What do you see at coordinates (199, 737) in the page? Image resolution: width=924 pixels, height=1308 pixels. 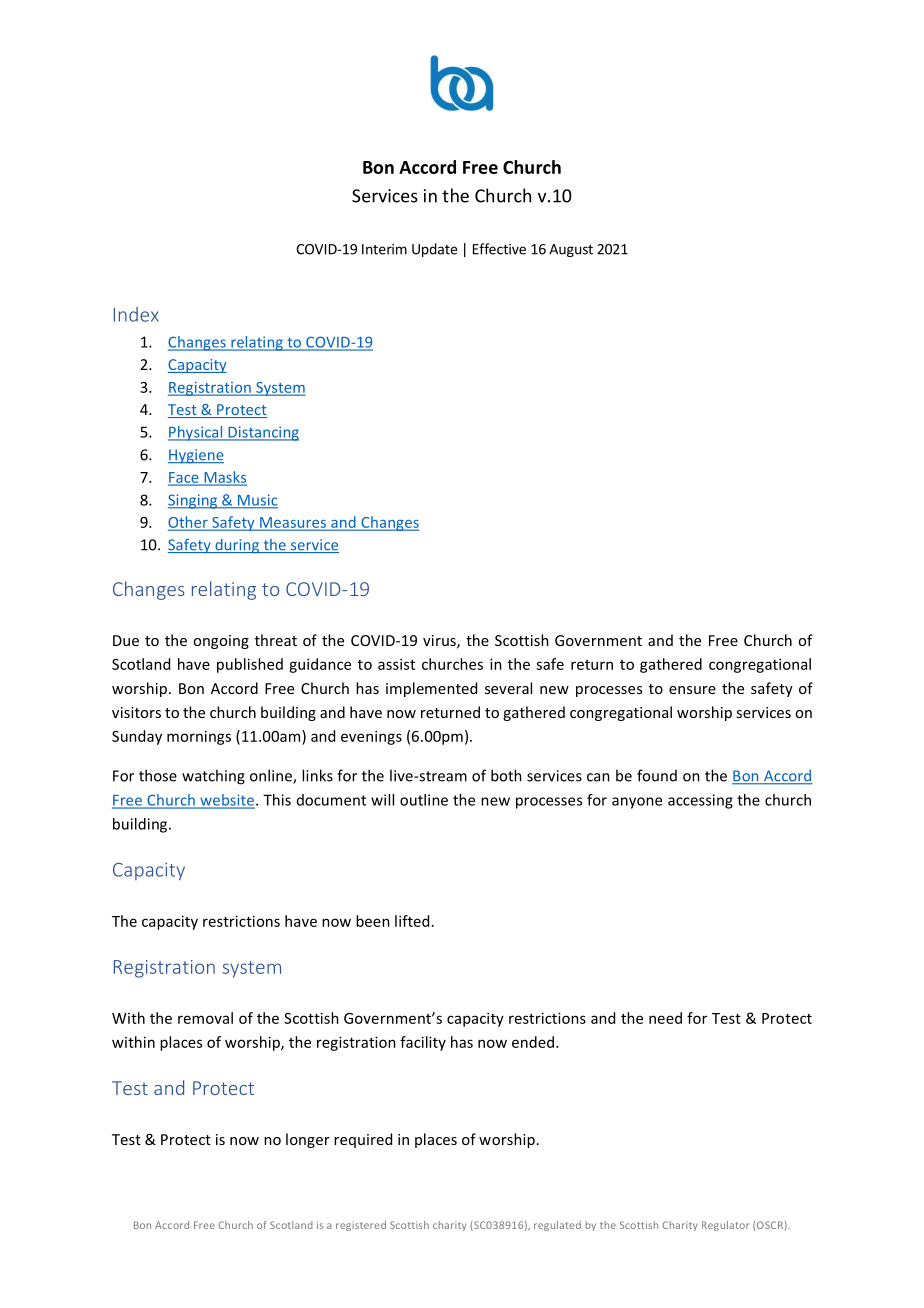 I see `mornings` at bounding box center [199, 737].
